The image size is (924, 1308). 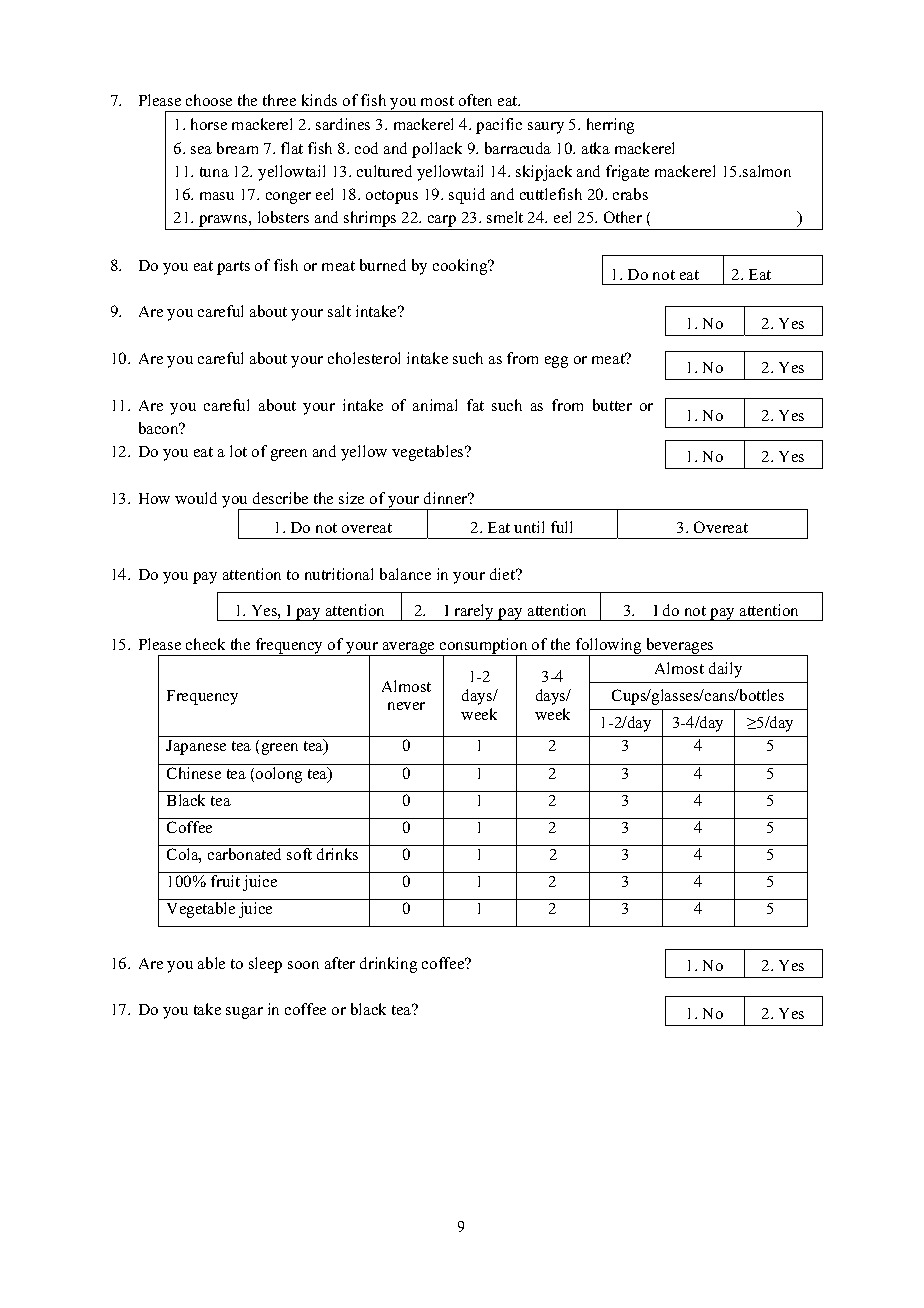 I want to click on horse, so click(x=209, y=124).
